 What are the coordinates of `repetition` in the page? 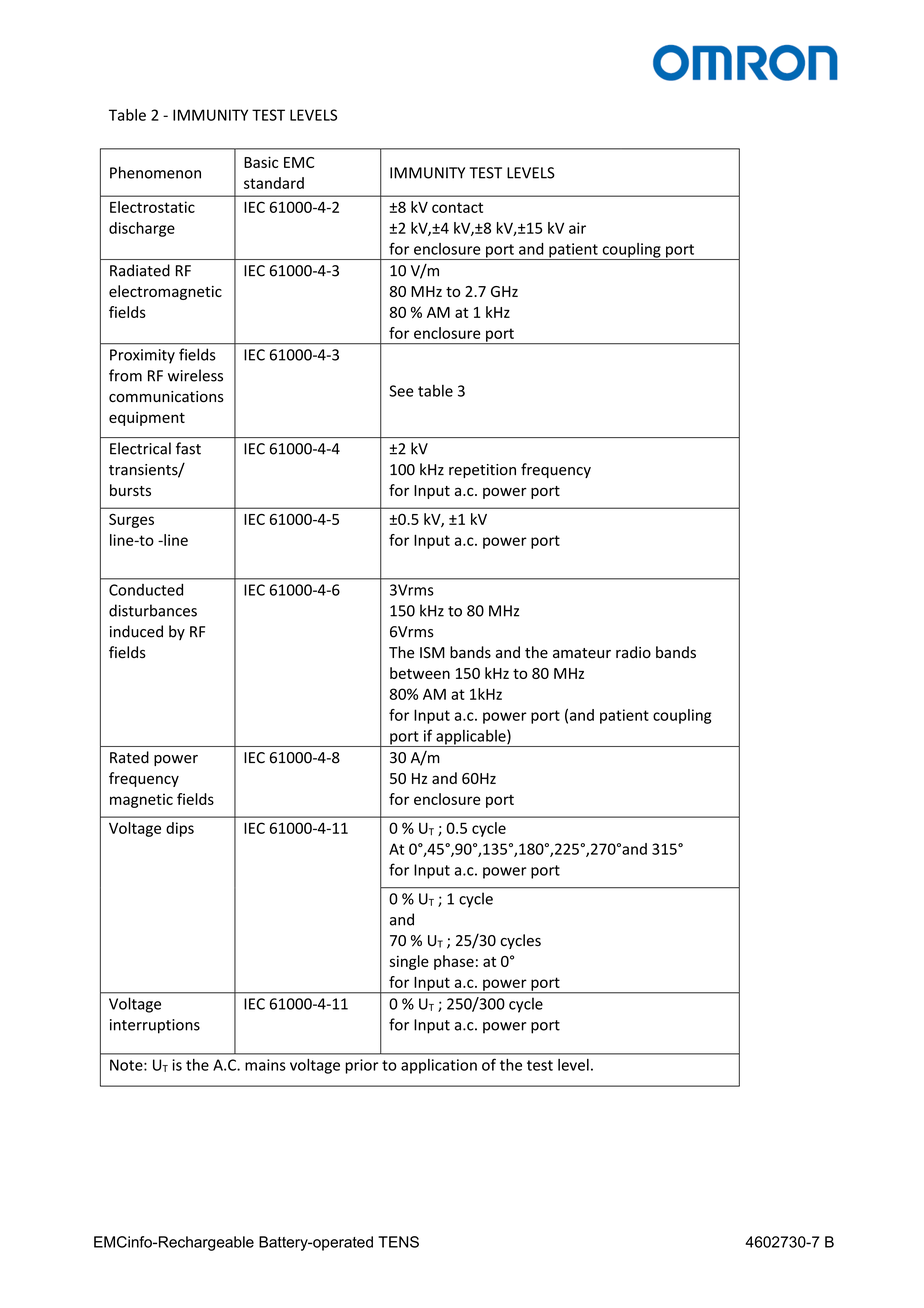 It's located at (482, 471).
